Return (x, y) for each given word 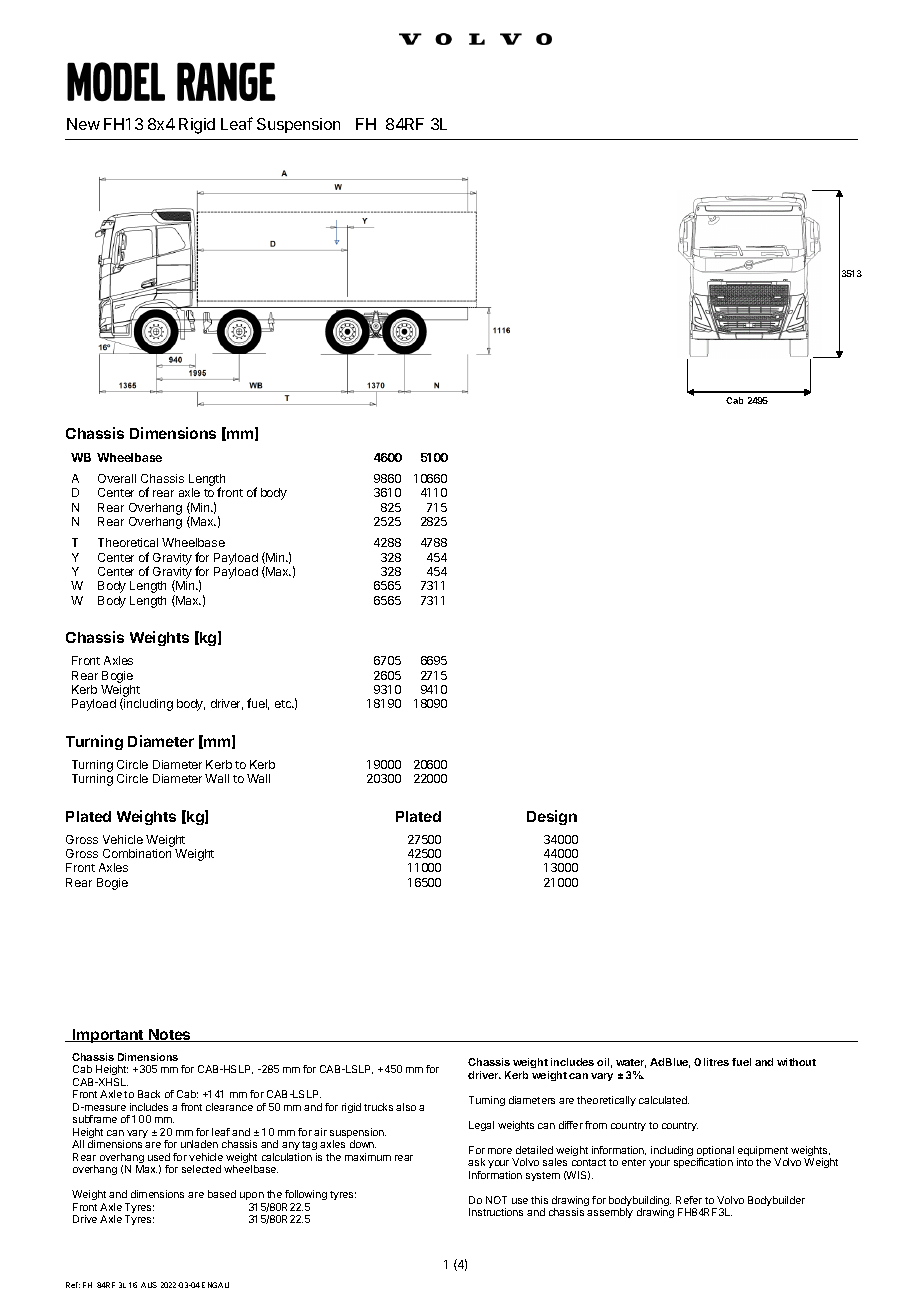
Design (552, 817)
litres (716, 1062)
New (83, 124)
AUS (149, 1285)
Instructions (496, 1212)
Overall (117, 478)
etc (284, 704)
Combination (137, 853)
